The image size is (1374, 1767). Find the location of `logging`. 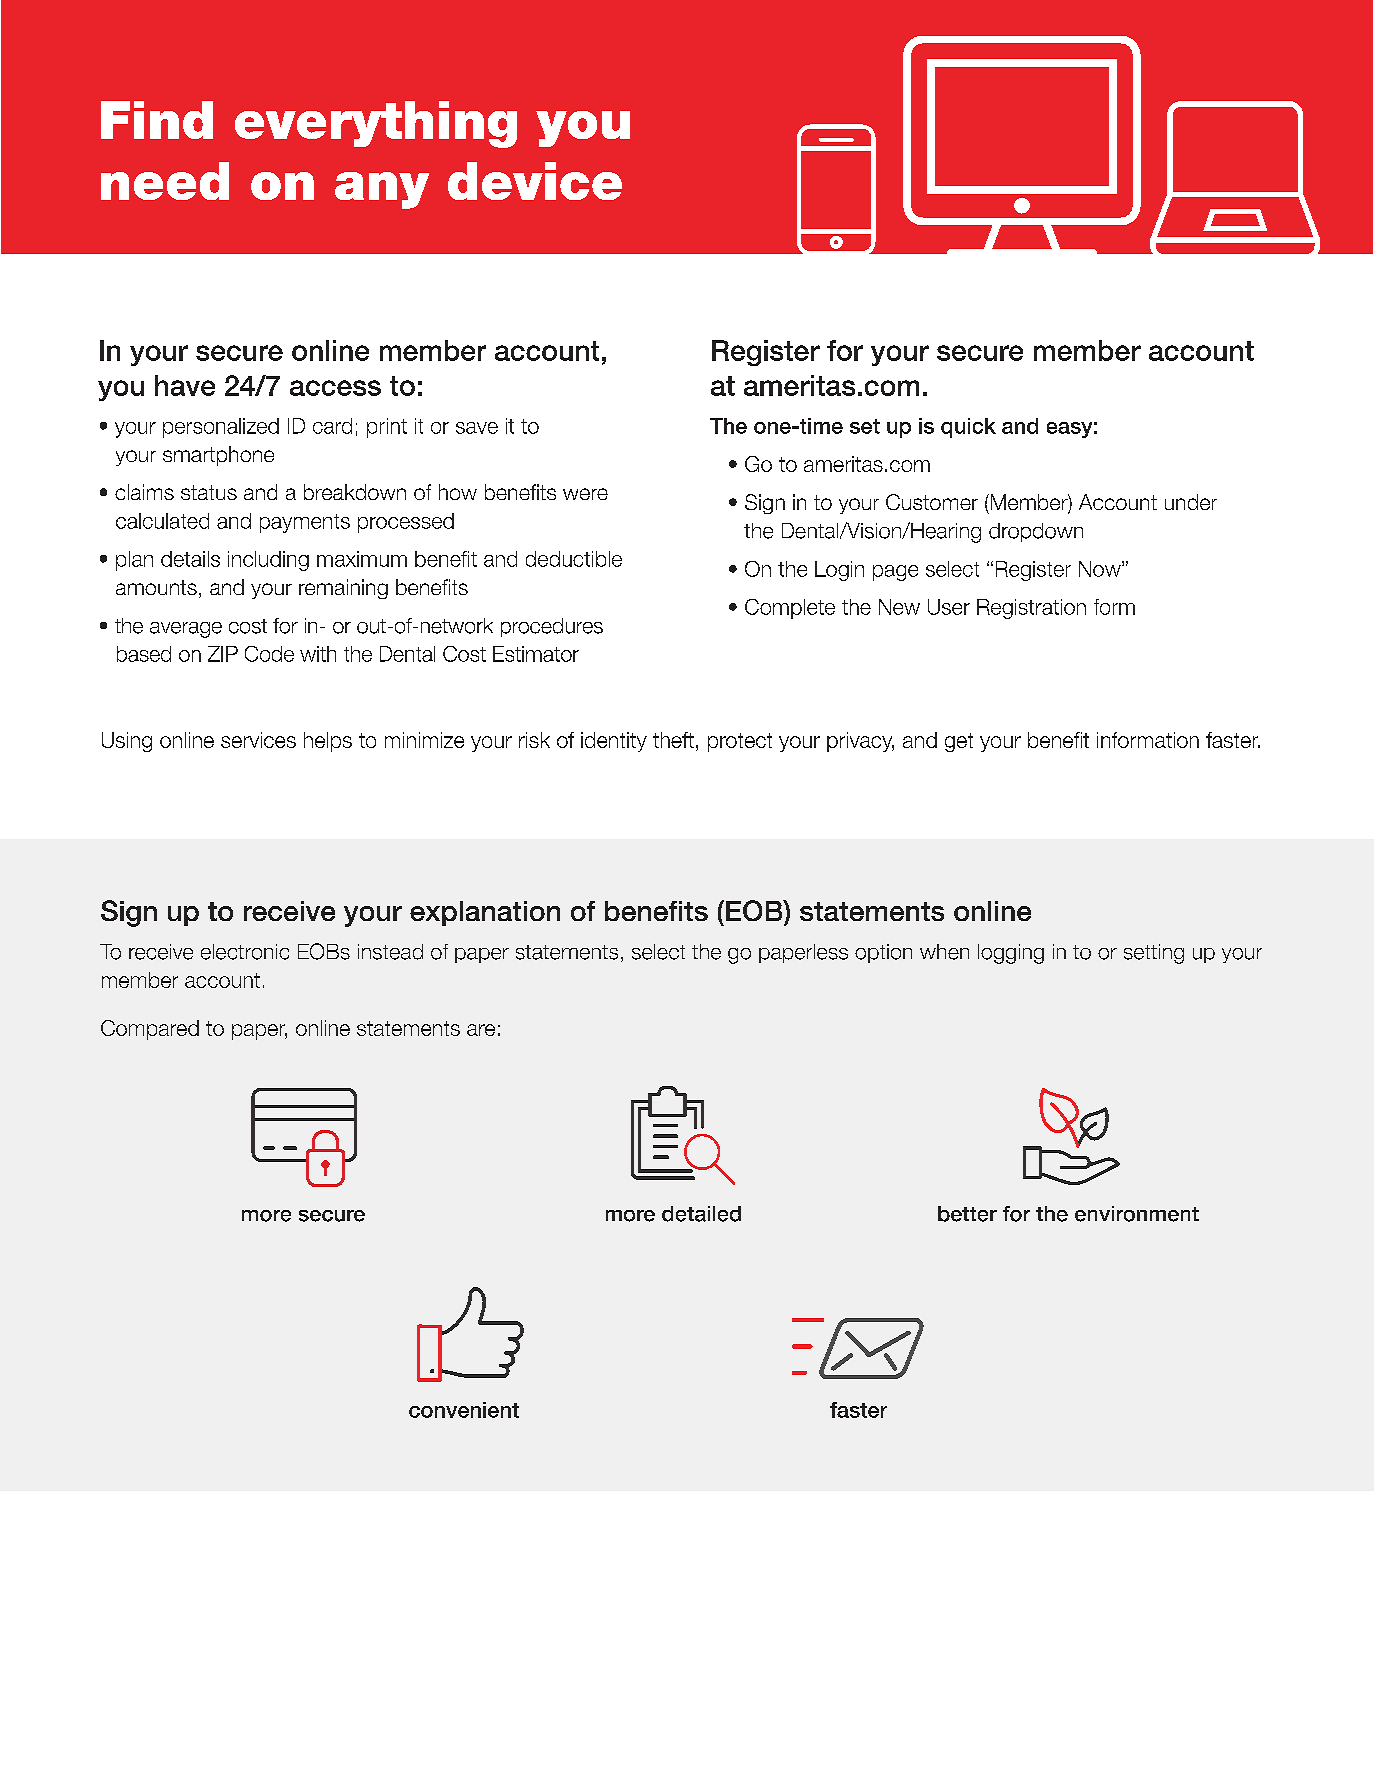

logging is located at coordinates (1011, 954).
